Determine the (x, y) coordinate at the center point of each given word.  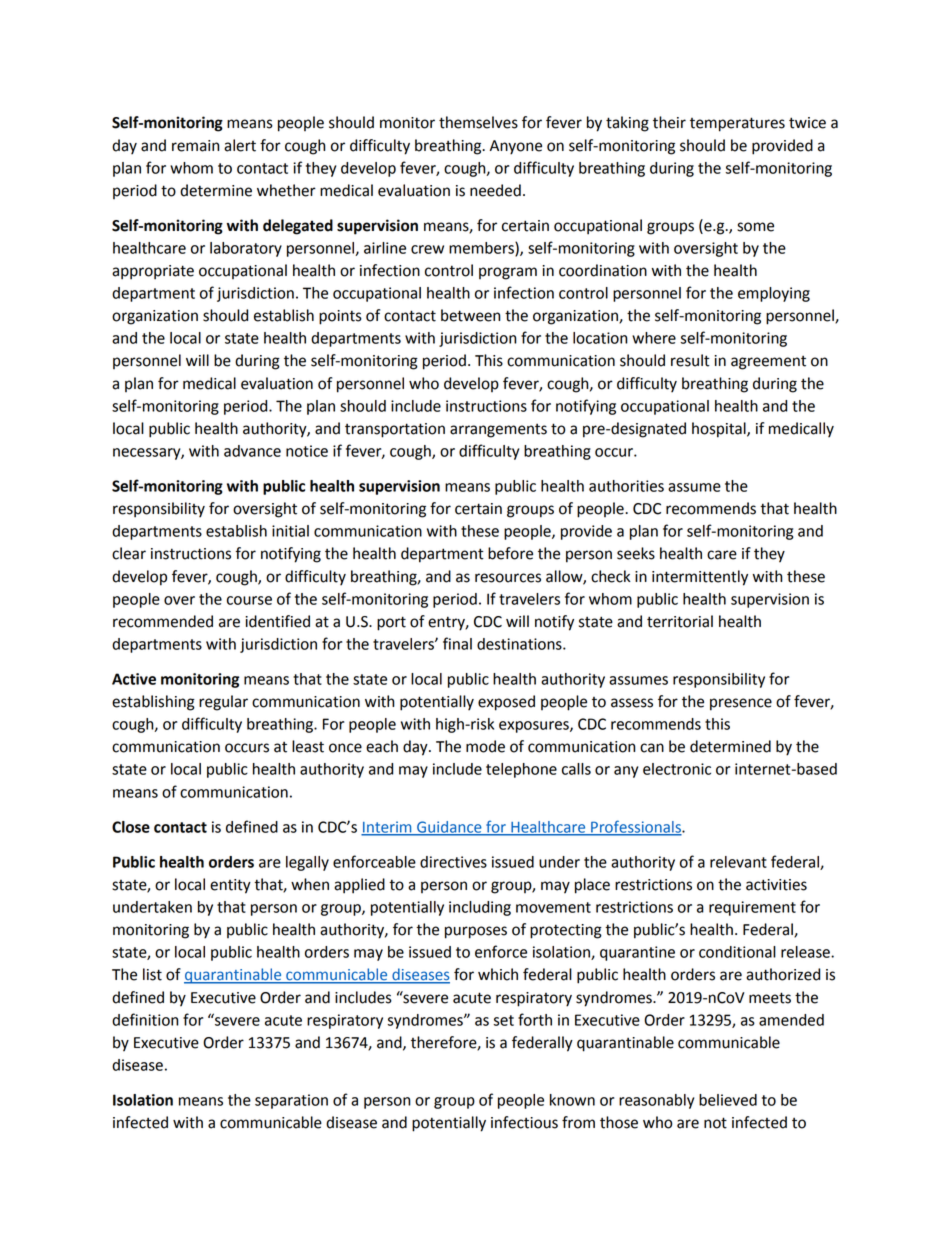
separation (291, 1101)
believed (728, 1100)
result (690, 360)
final (457, 643)
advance (252, 451)
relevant (738, 862)
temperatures (737, 124)
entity (230, 886)
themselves (478, 122)
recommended (163, 621)
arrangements (498, 431)
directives (453, 862)
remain (195, 146)
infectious (524, 1122)
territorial (680, 621)
